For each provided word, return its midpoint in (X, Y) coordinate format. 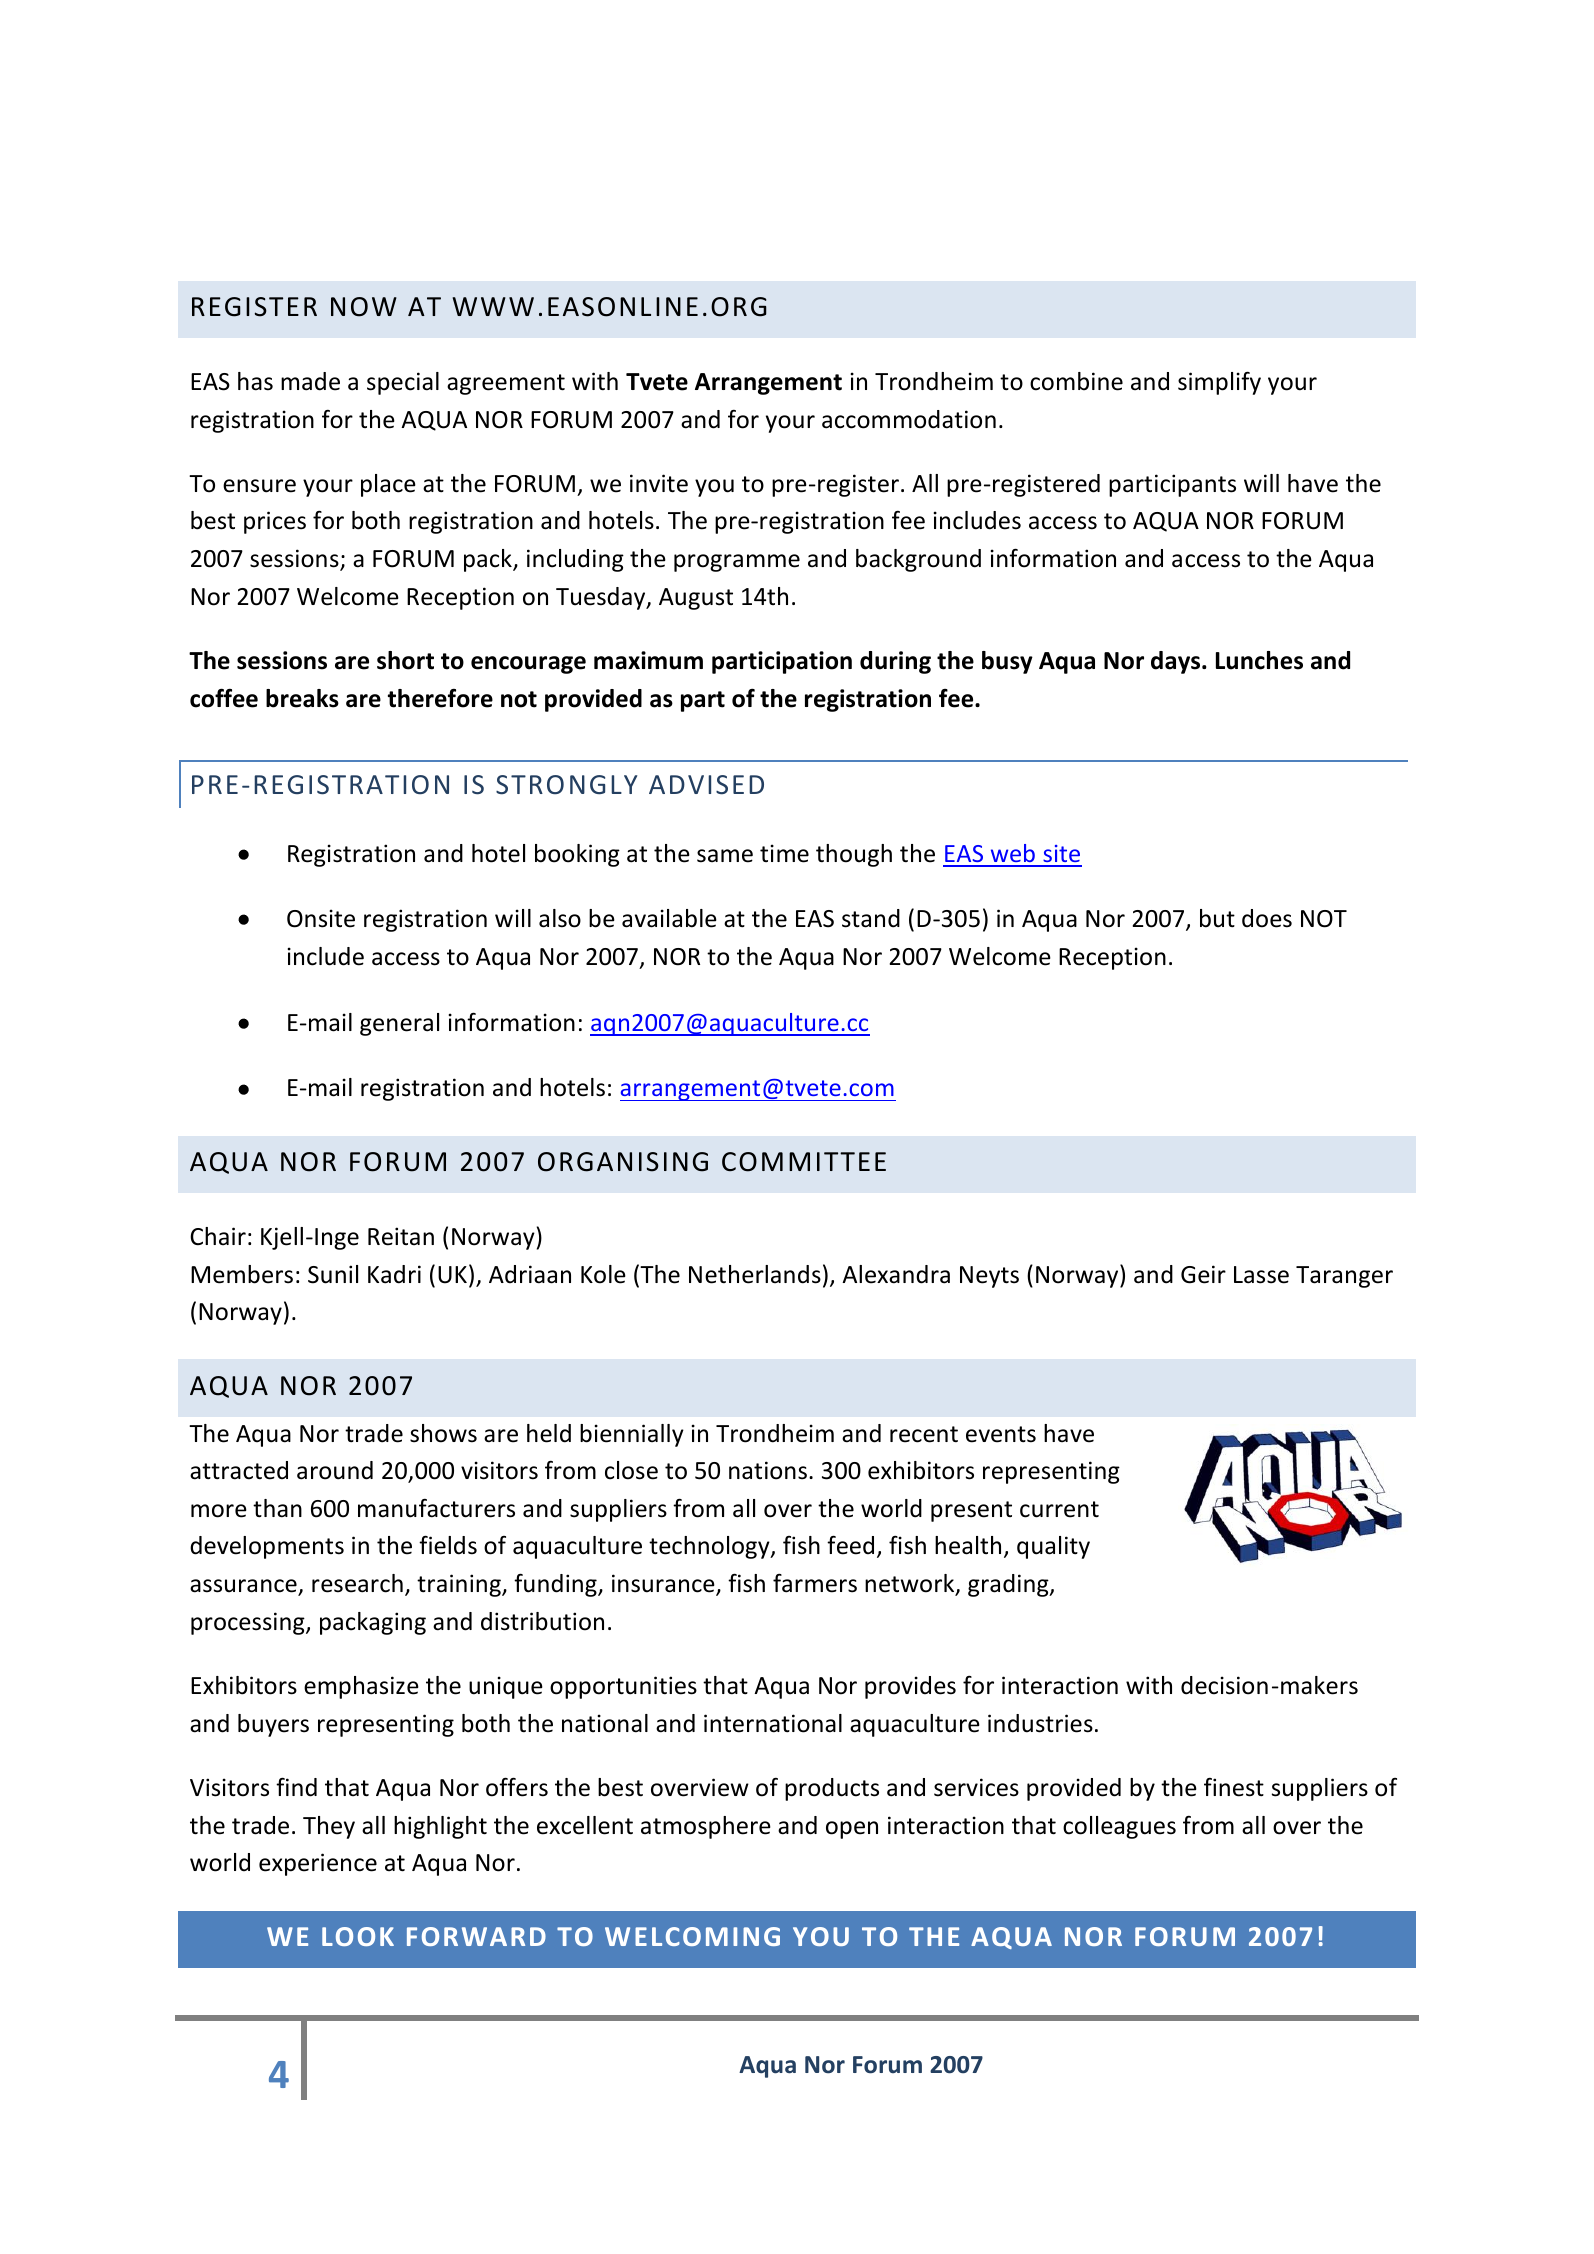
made (310, 381)
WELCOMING (692, 1936)
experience (318, 1864)
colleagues (1119, 1827)
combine (1076, 381)
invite (659, 483)
